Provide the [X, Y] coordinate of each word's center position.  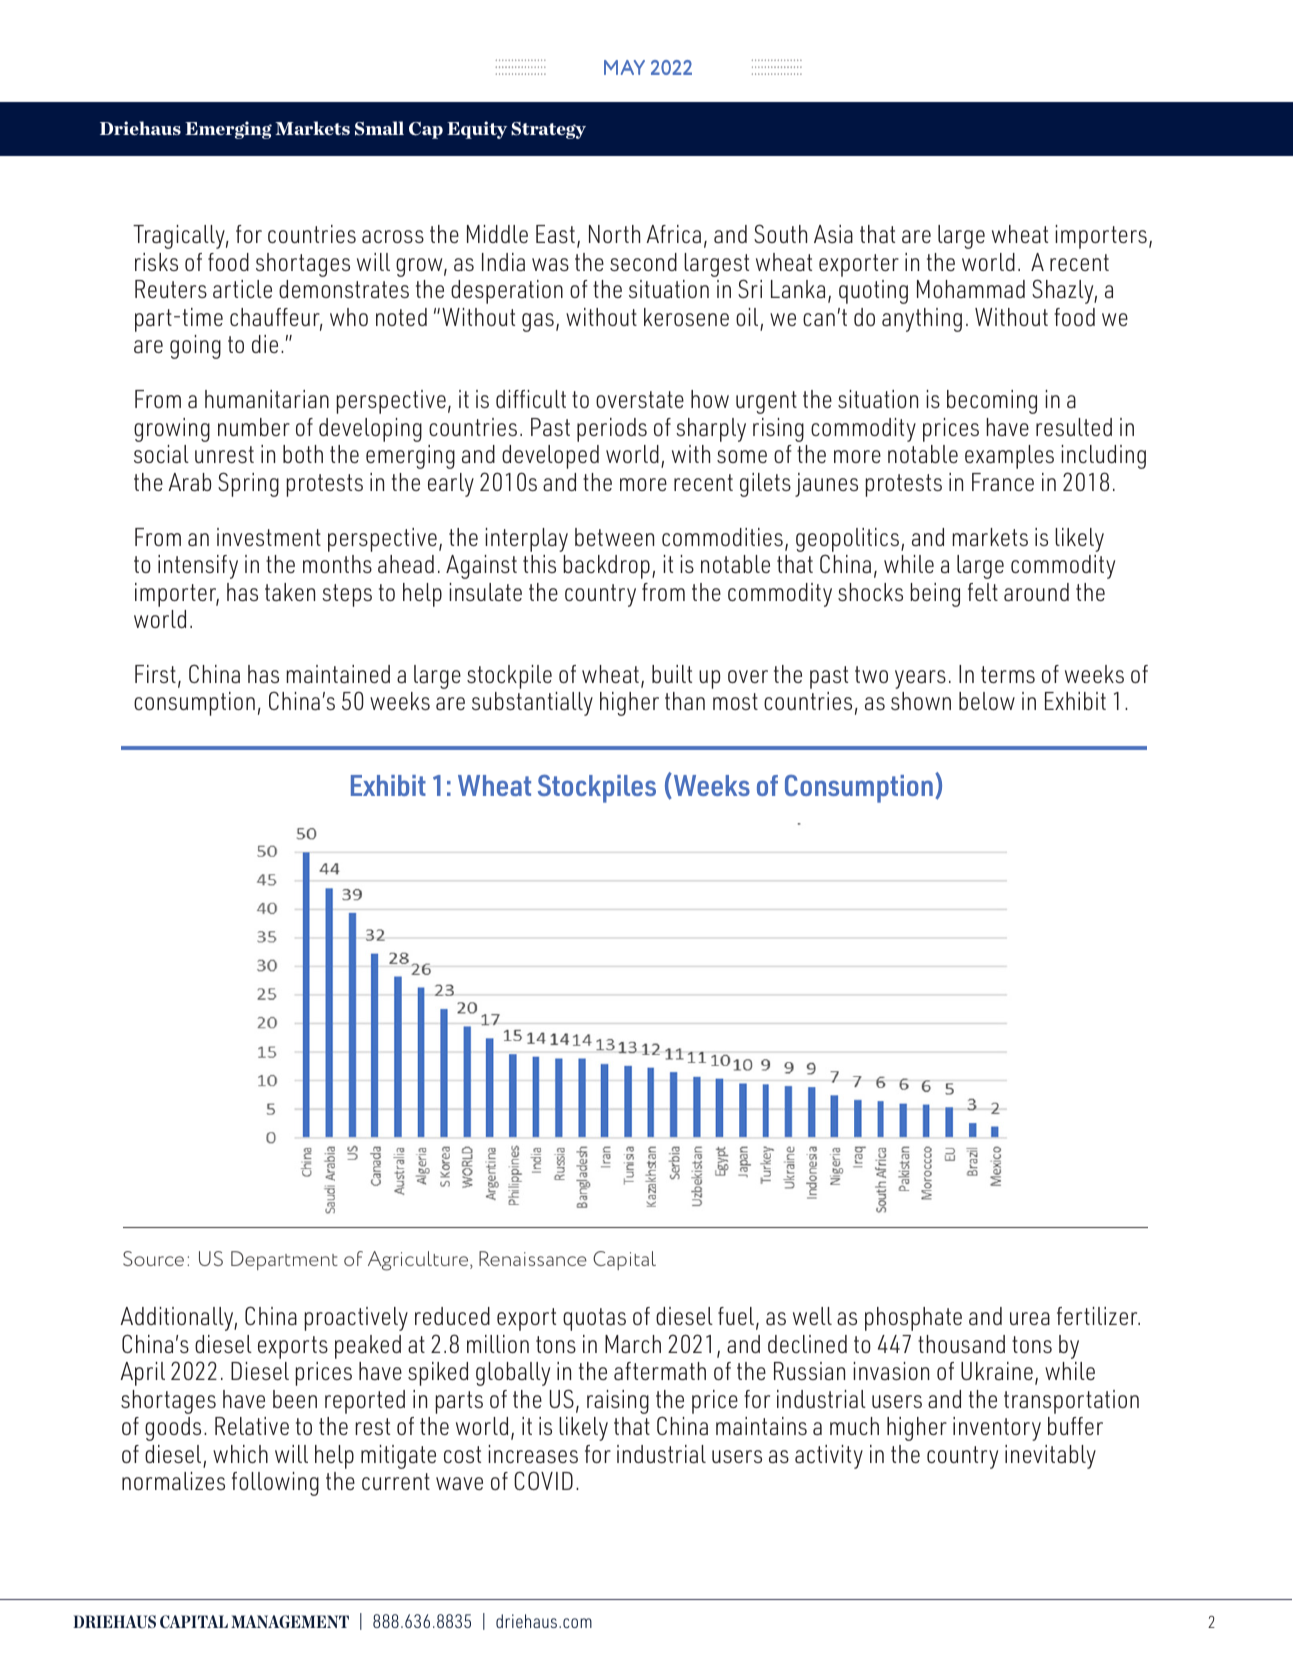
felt [983, 592]
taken [290, 592]
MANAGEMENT [290, 1621]
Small [379, 128]
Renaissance [533, 1258]
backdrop [607, 567]
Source [153, 1258]
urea [1030, 1318]
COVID [543, 1480]
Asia [833, 234]
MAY [624, 67]
